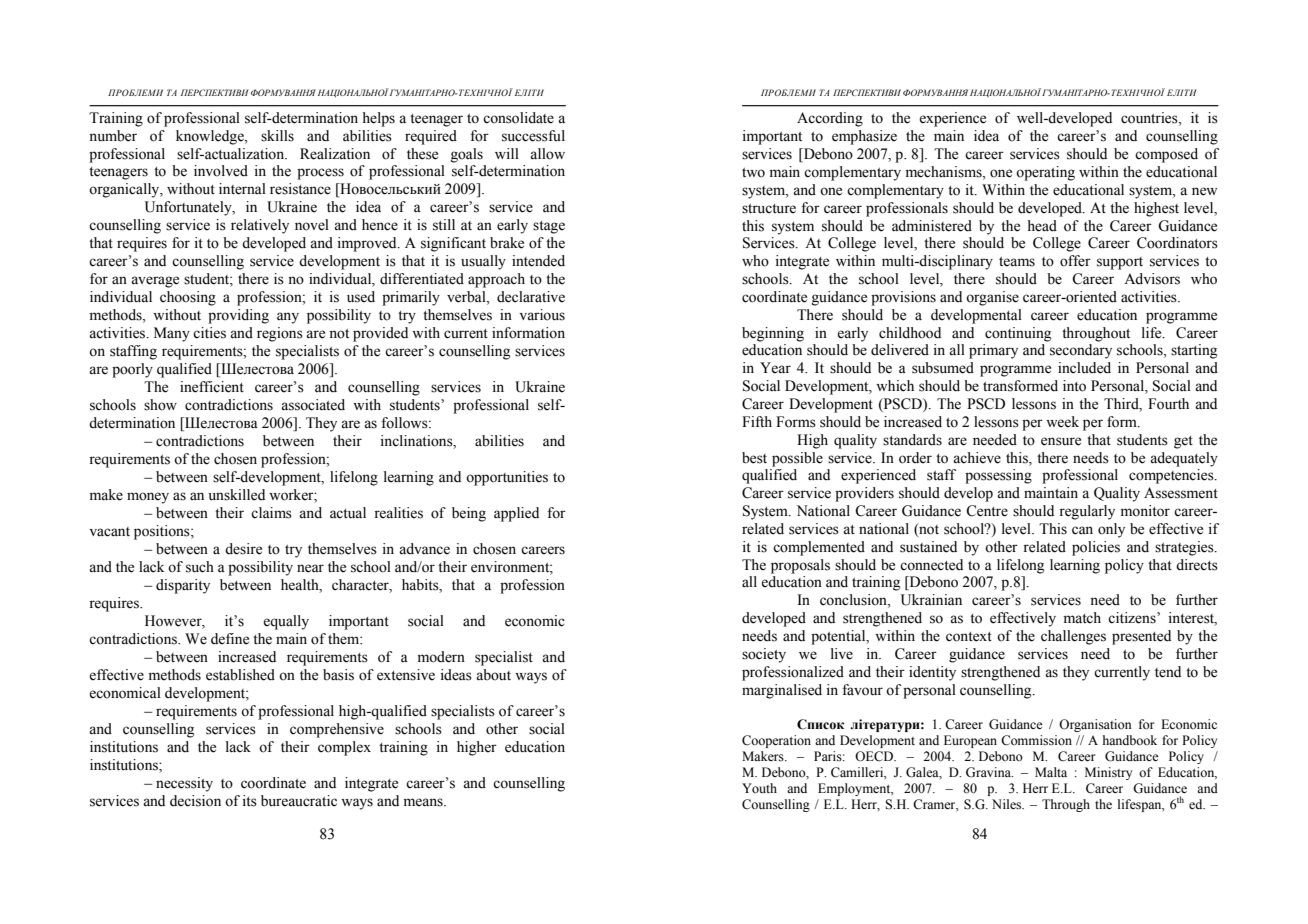 The image size is (1308, 924). Describe the element at coordinates (759, 788) in the image. I see `Youth` at that location.
